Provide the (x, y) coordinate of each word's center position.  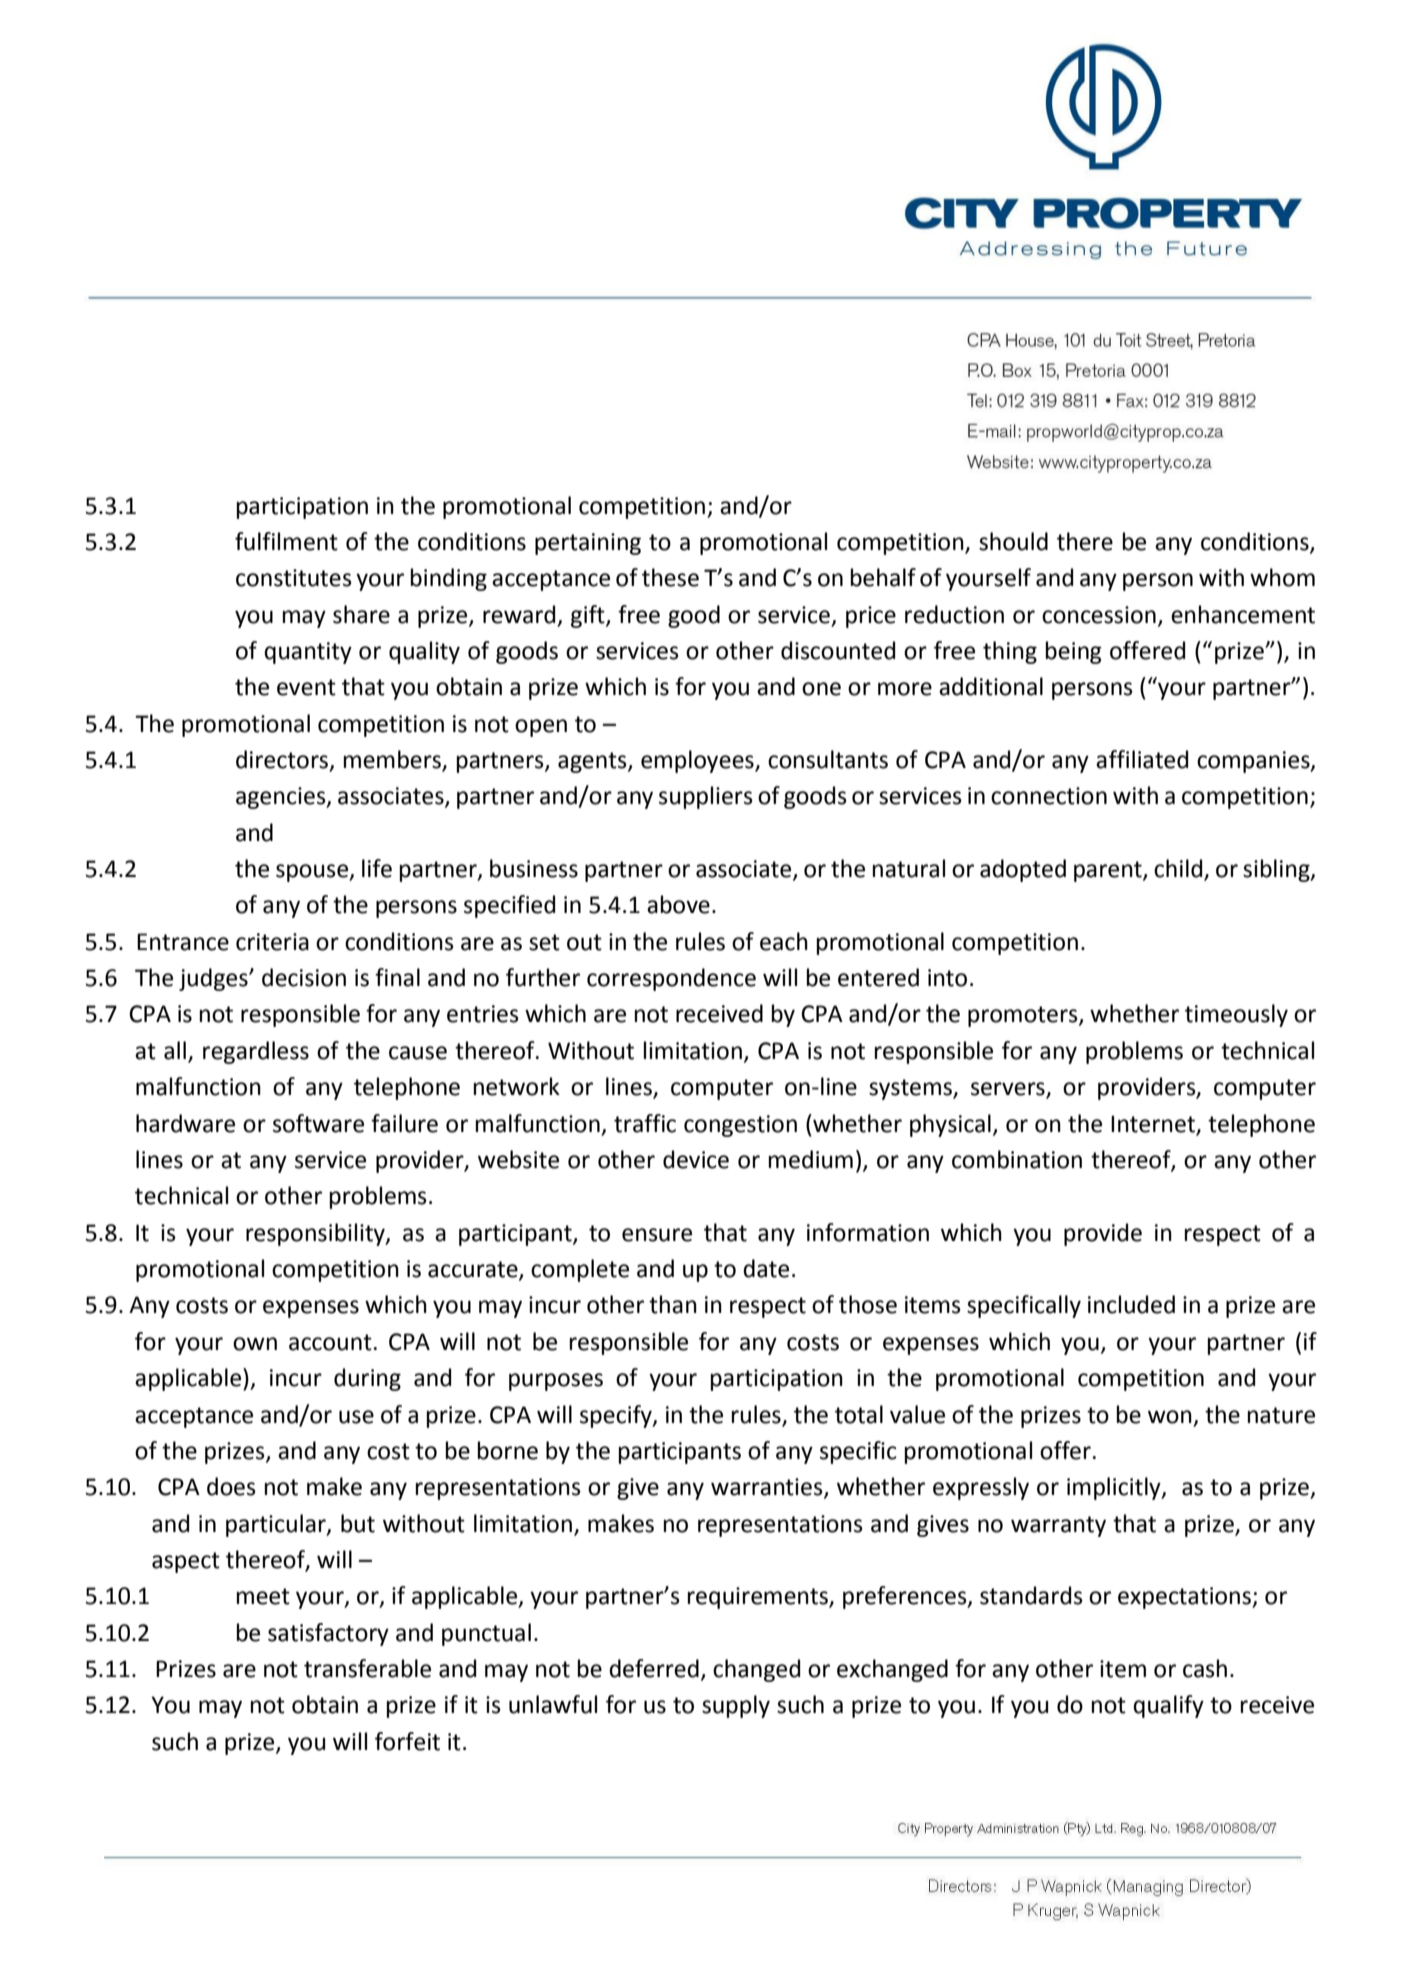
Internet (1153, 1124)
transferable (367, 1668)
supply (736, 1706)
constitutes (294, 578)
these (670, 577)
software (318, 1123)
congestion (740, 1126)
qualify (1168, 1706)
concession (1099, 615)
